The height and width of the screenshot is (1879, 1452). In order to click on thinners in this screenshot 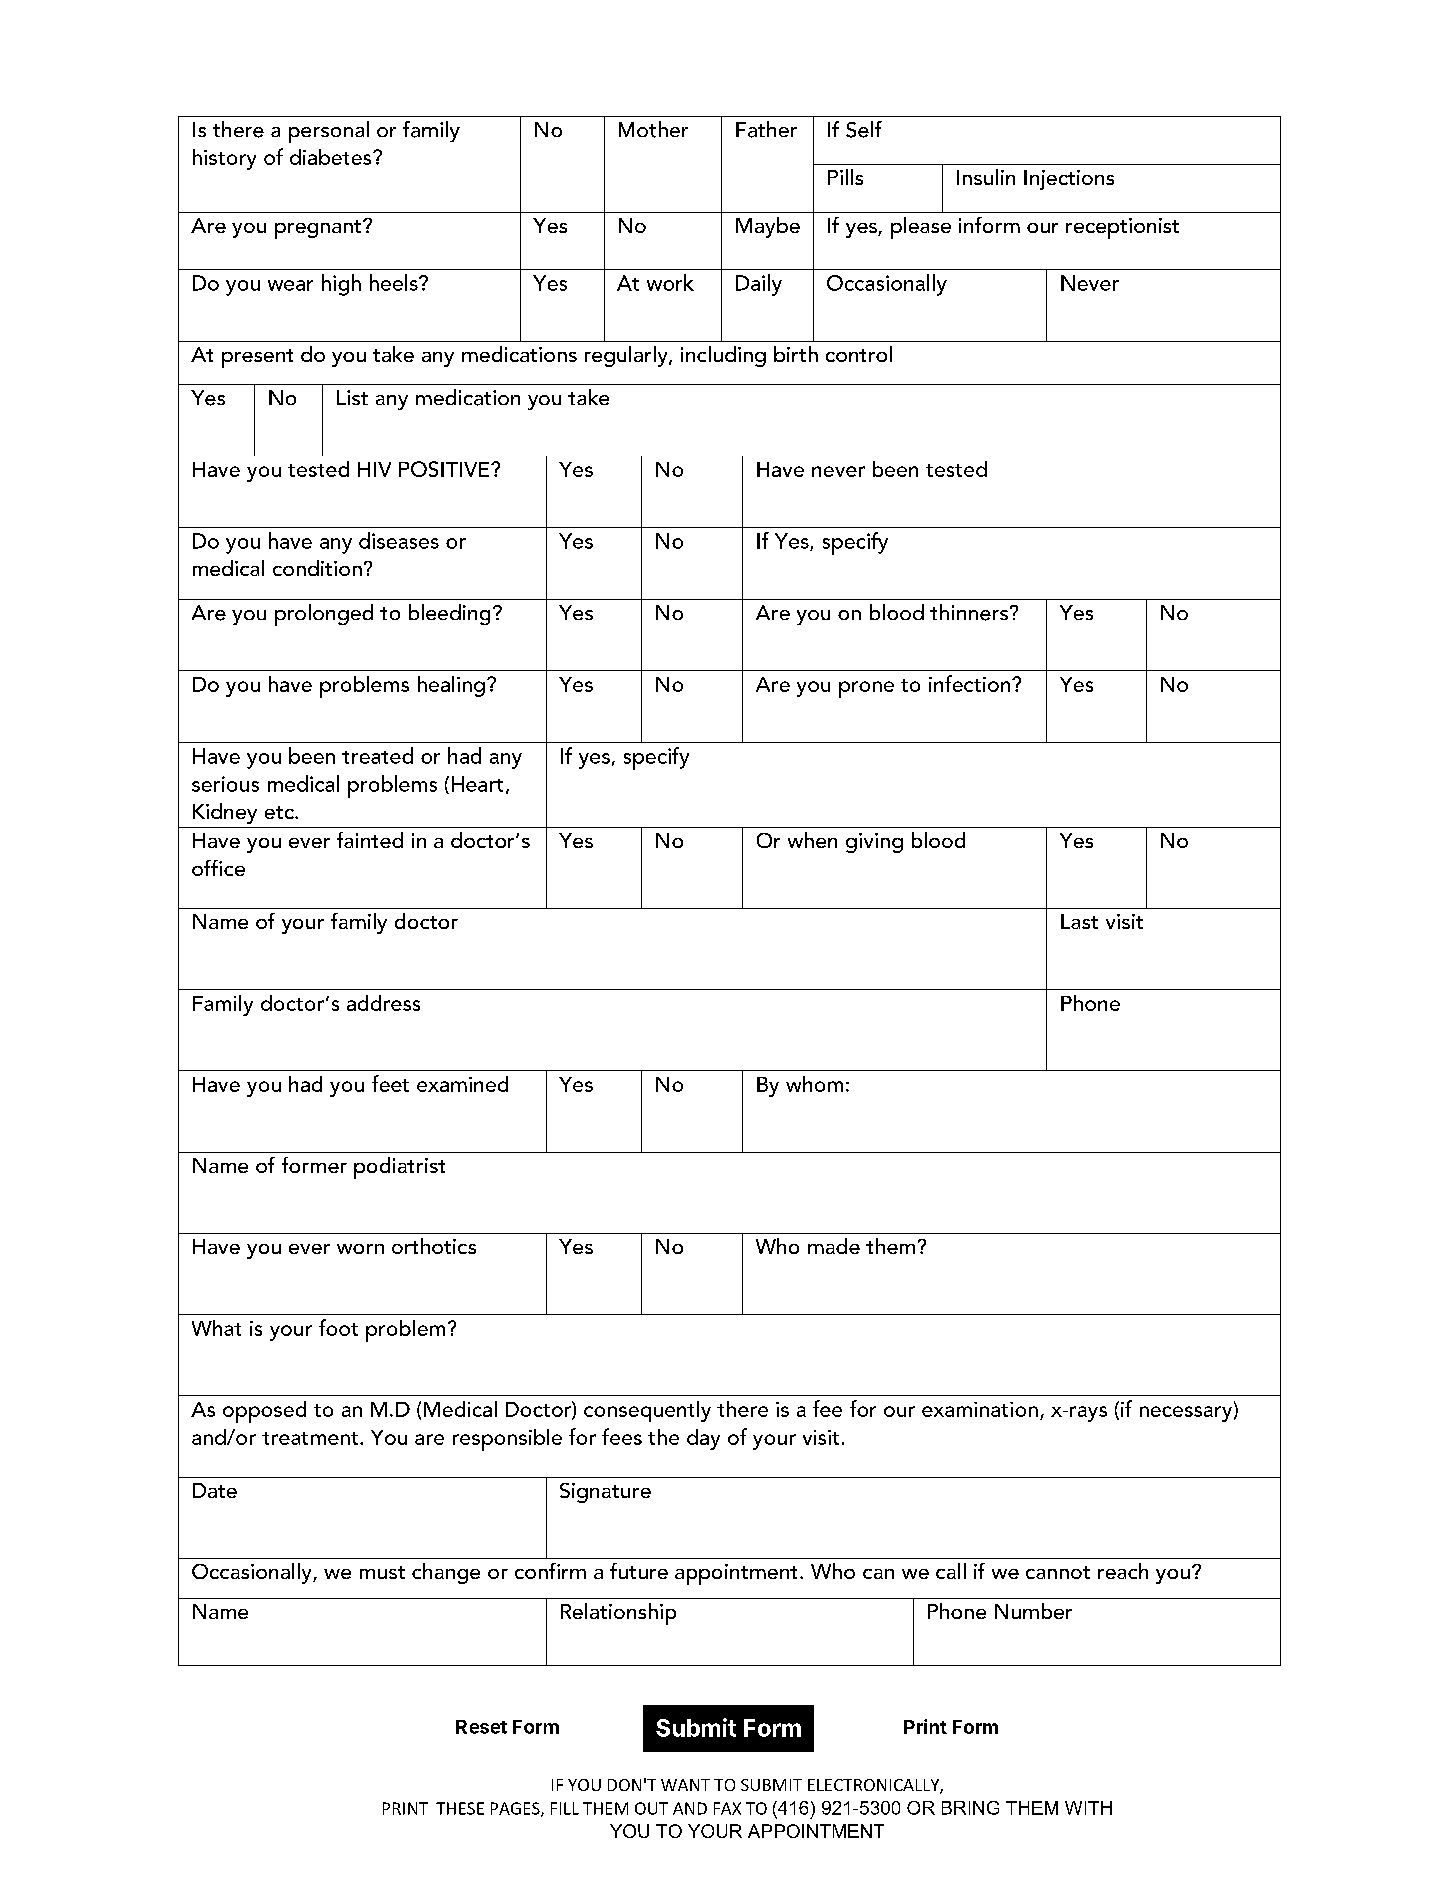, I will do `click(969, 612)`.
